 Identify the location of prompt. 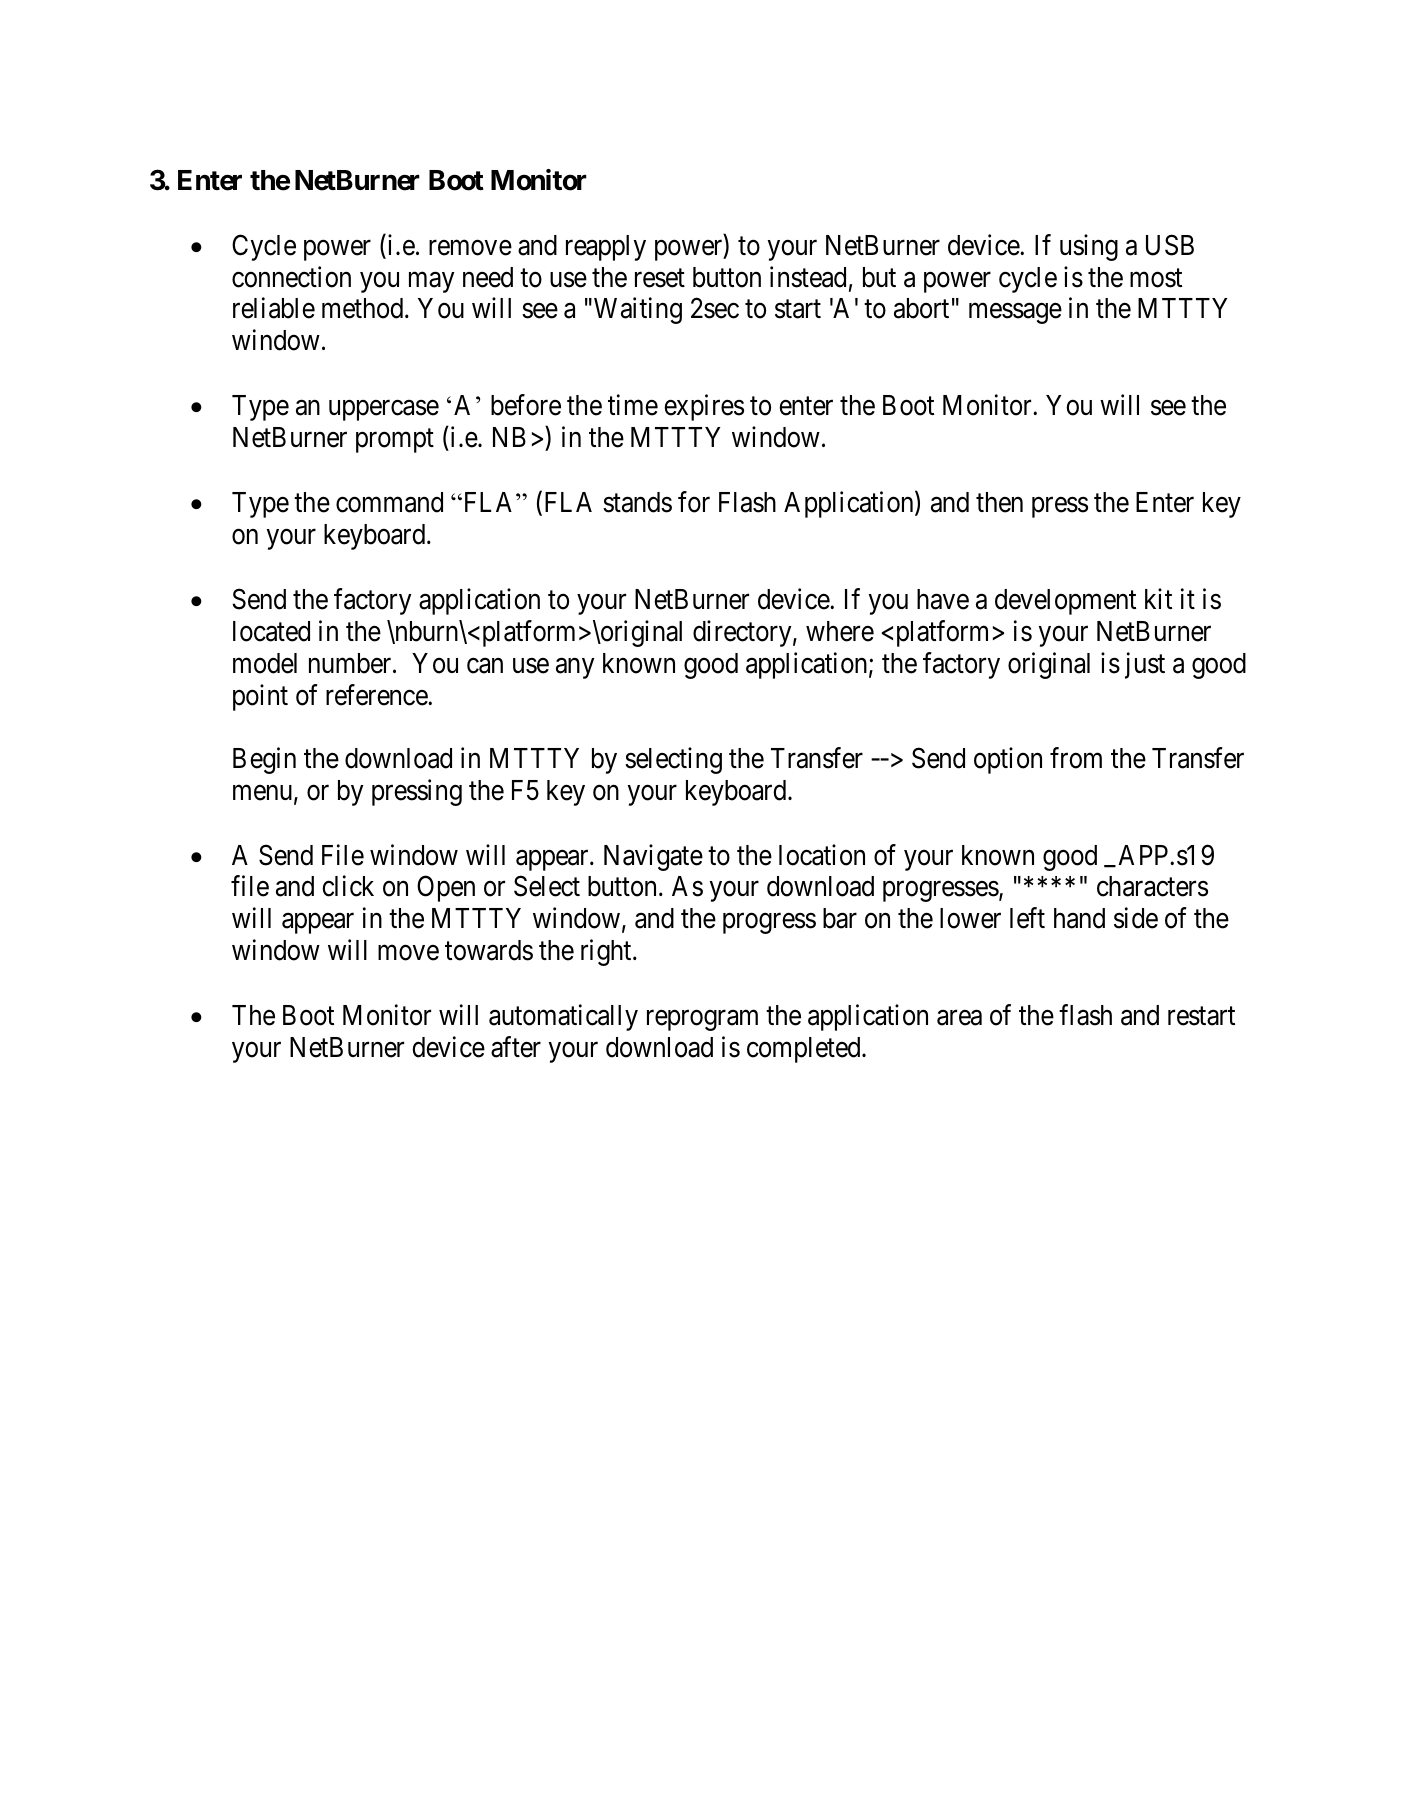
(395, 441).
